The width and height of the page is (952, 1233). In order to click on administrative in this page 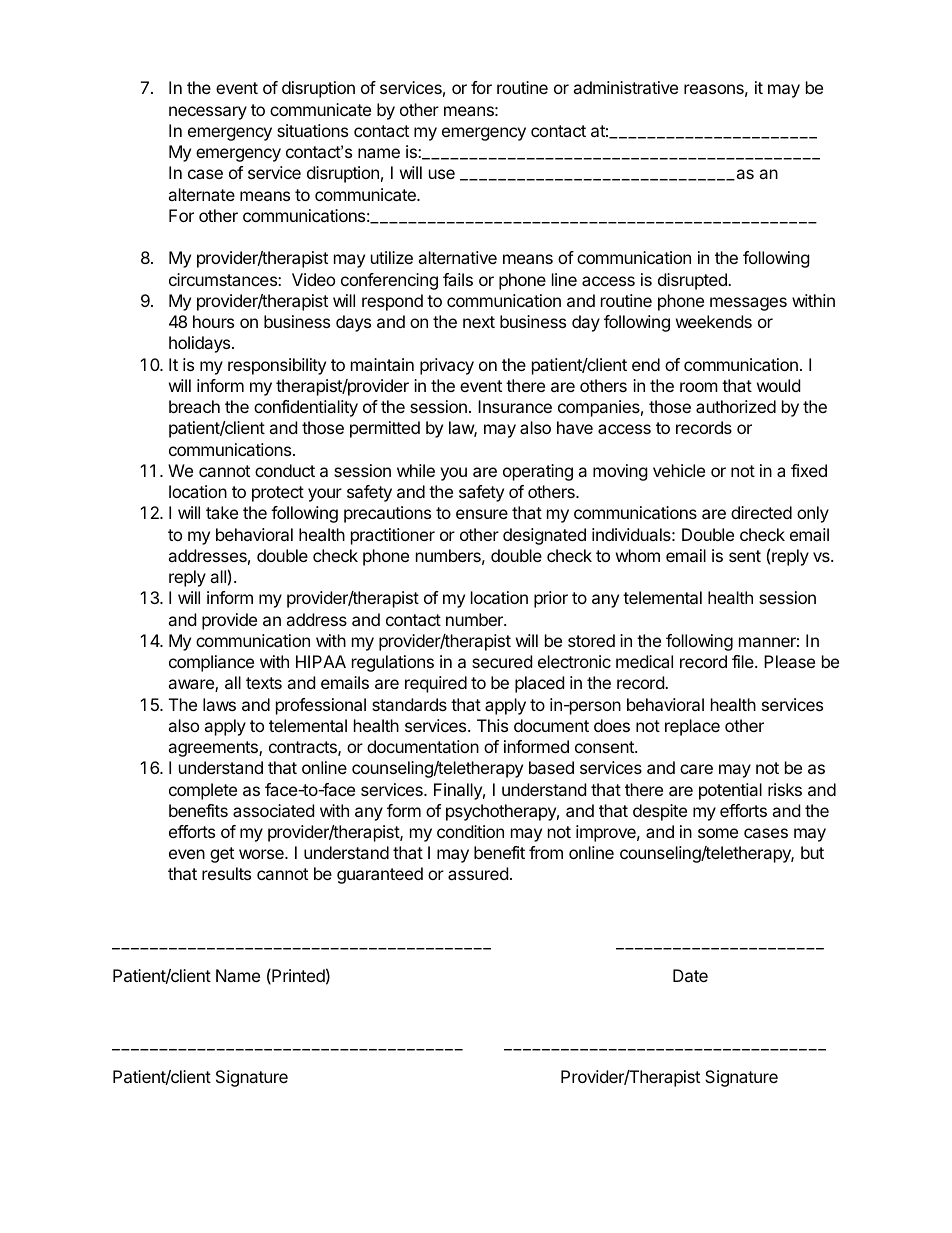, I will do `click(625, 87)`.
